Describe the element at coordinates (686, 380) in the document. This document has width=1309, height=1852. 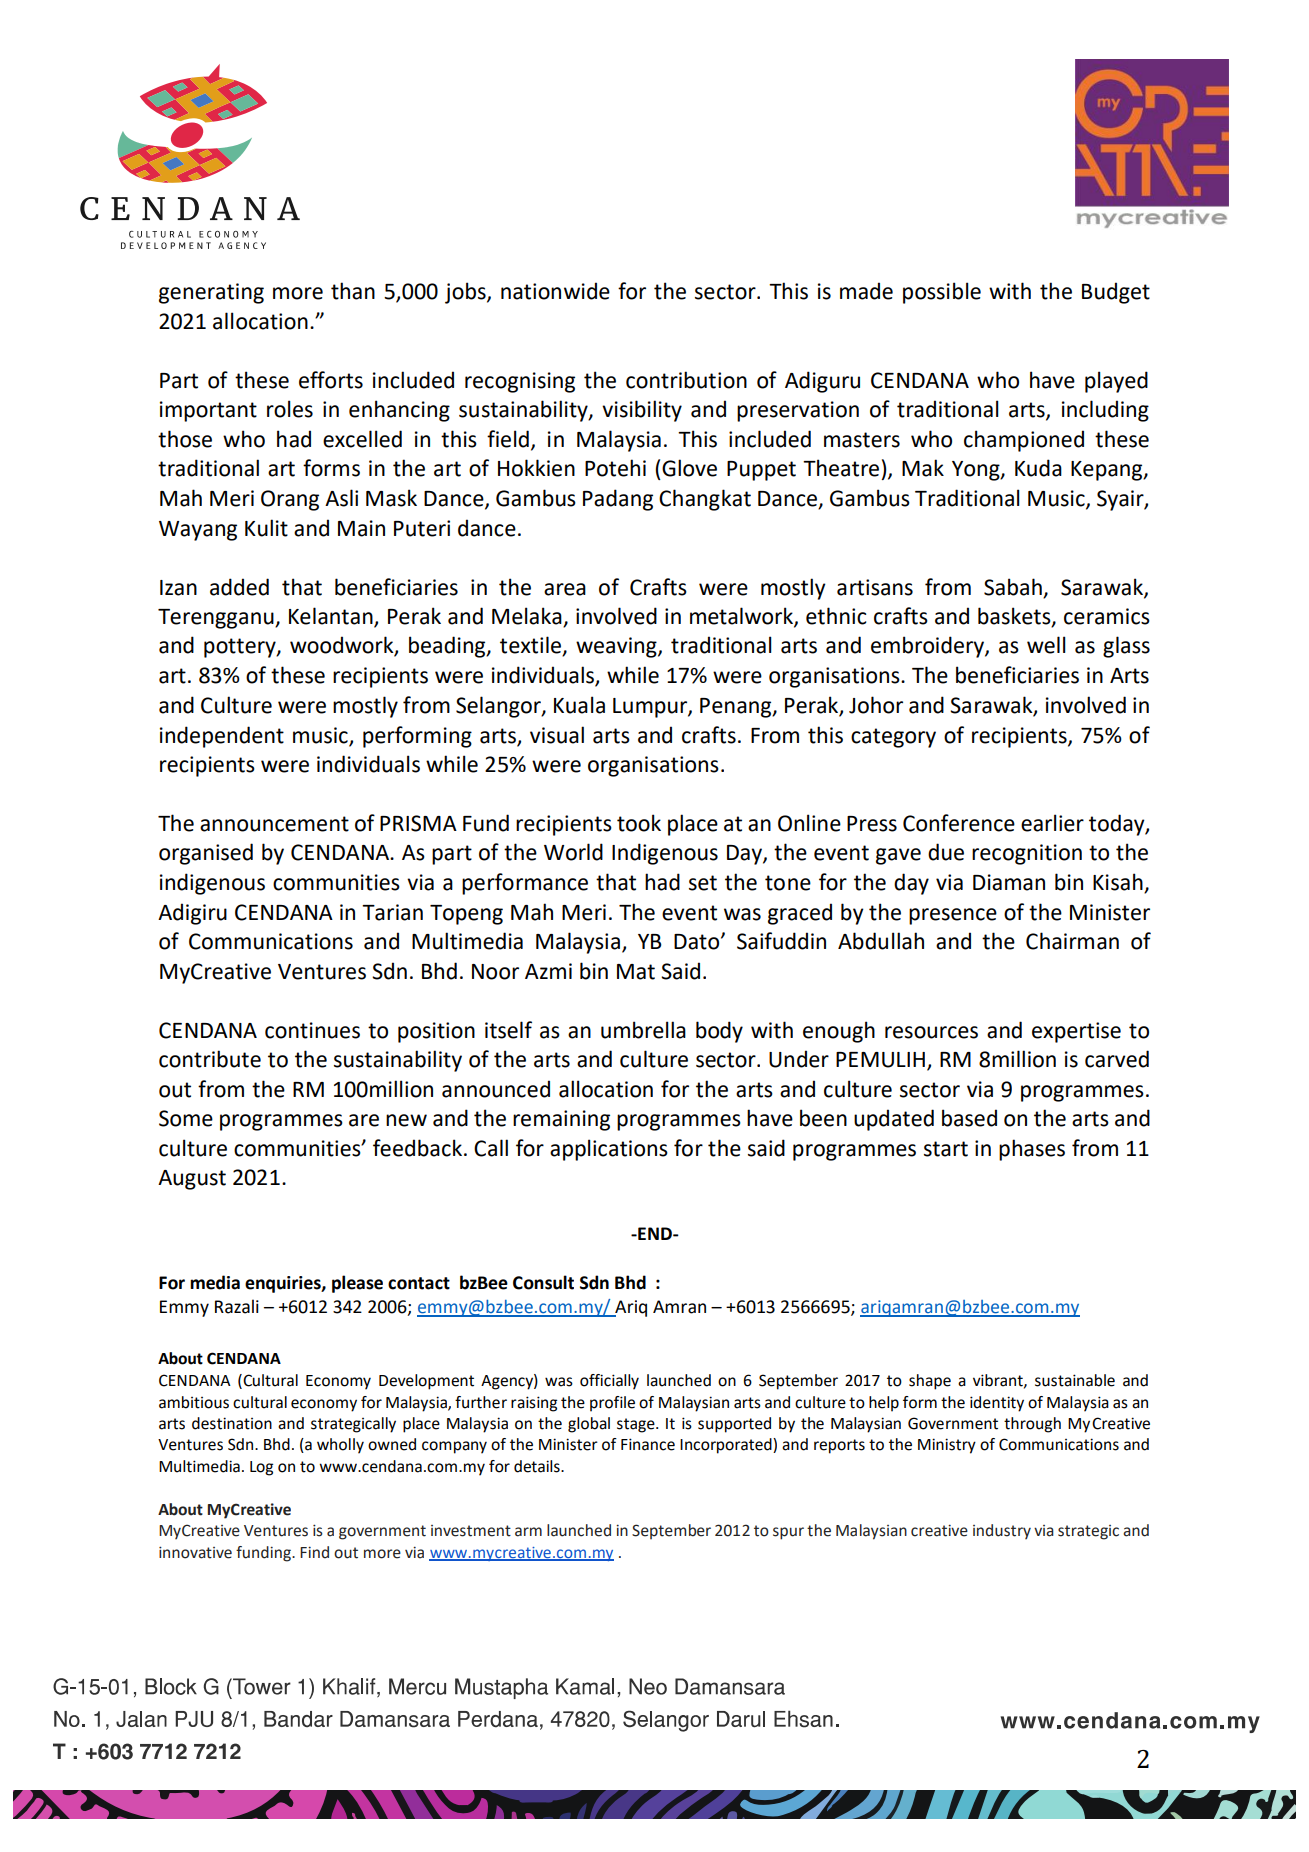
I see `contribution` at that location.
